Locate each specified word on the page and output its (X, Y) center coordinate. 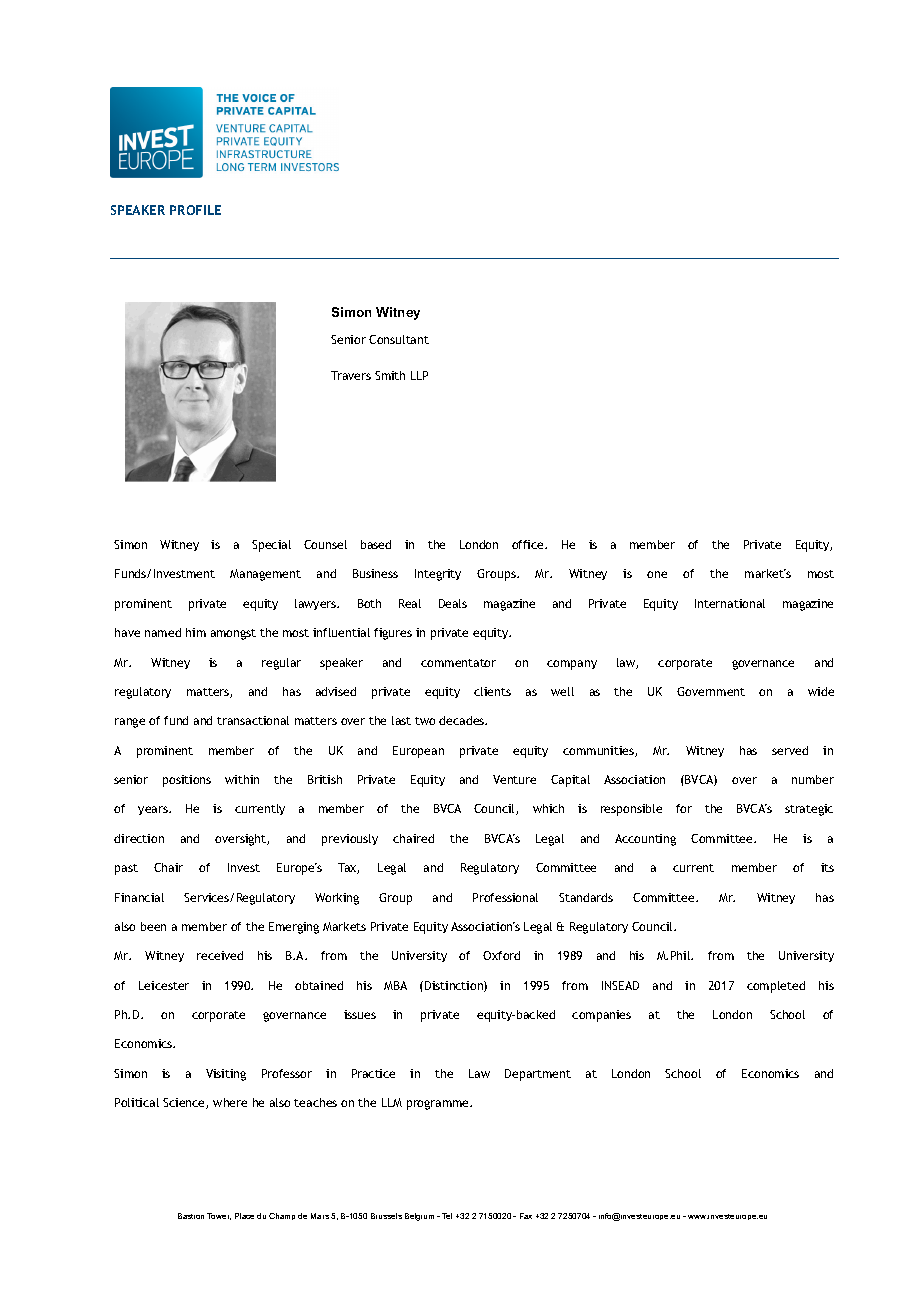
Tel (447, 1216)
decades (463, 720)
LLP (419, 375)
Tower (219, 1216)
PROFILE (195, 210)
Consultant (399, 339)
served (790, 750)
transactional (253, 720)
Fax (526, 1216)
